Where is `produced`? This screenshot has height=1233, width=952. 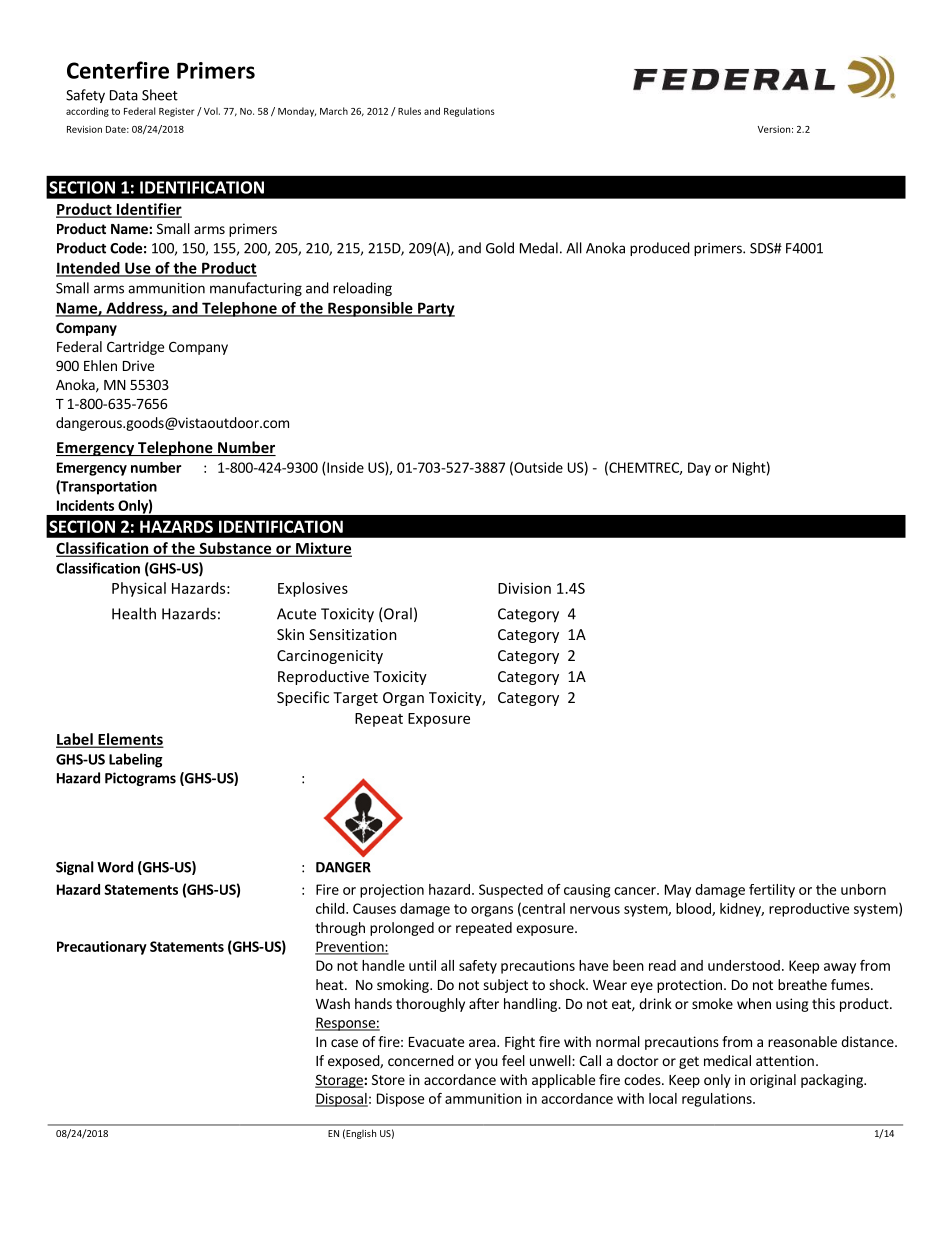 produced is located at coordinates (660, 249).
